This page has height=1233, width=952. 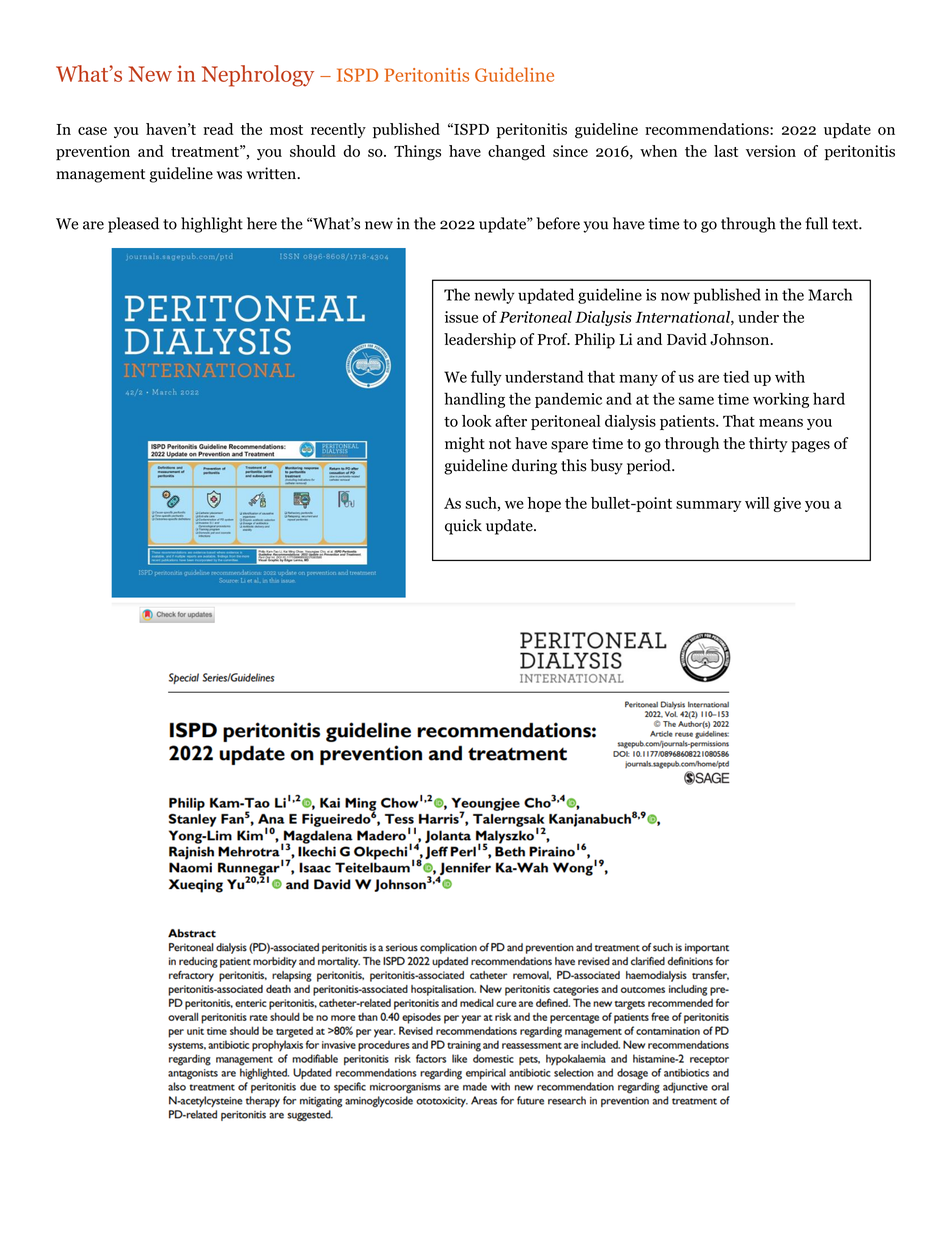 I want to click on quick, so click(x=463, y=527).
